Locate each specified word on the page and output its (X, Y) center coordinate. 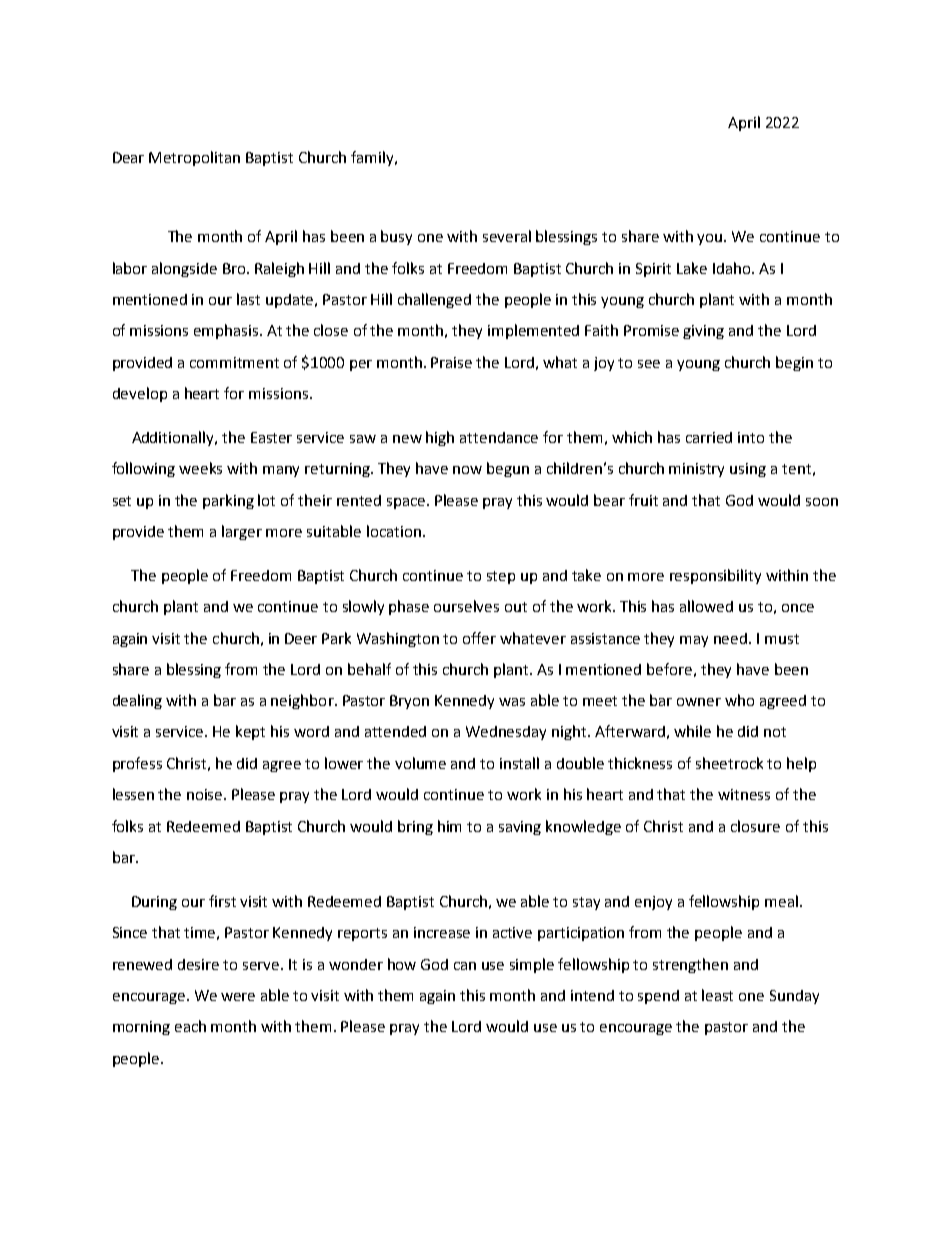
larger (242, 532)
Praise (451, 362)
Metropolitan (194, 158)
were (238, 997)
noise (206, 794)
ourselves (466, 606)
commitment (234, 362)
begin (794, 363)
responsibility (715, 576)
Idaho (733, 268)
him (449, 826)
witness (744, 794)
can (465, 966)
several (507, 236)
